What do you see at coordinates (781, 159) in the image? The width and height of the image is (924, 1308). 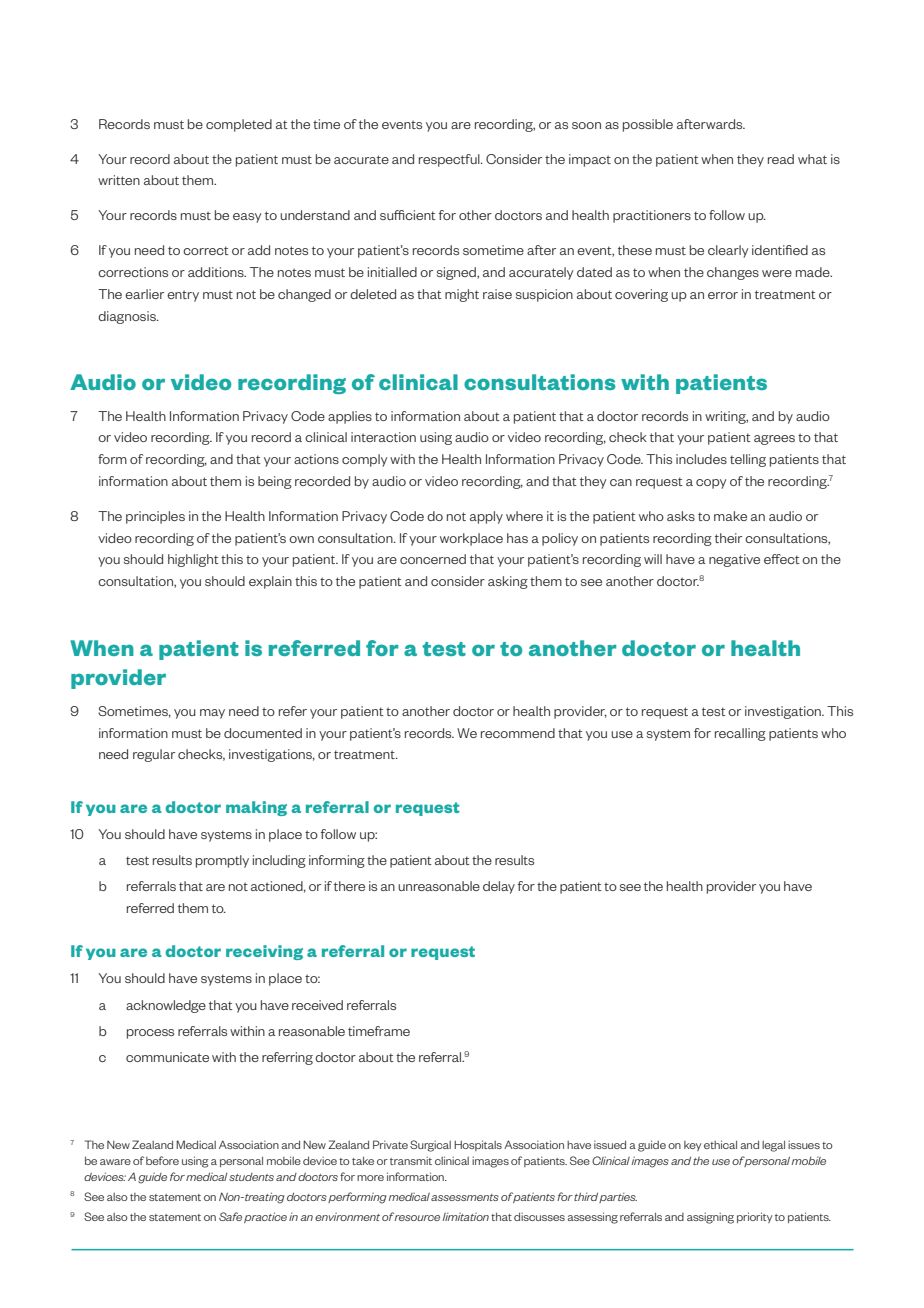 I see `read` at bounding box center [781, 159].
